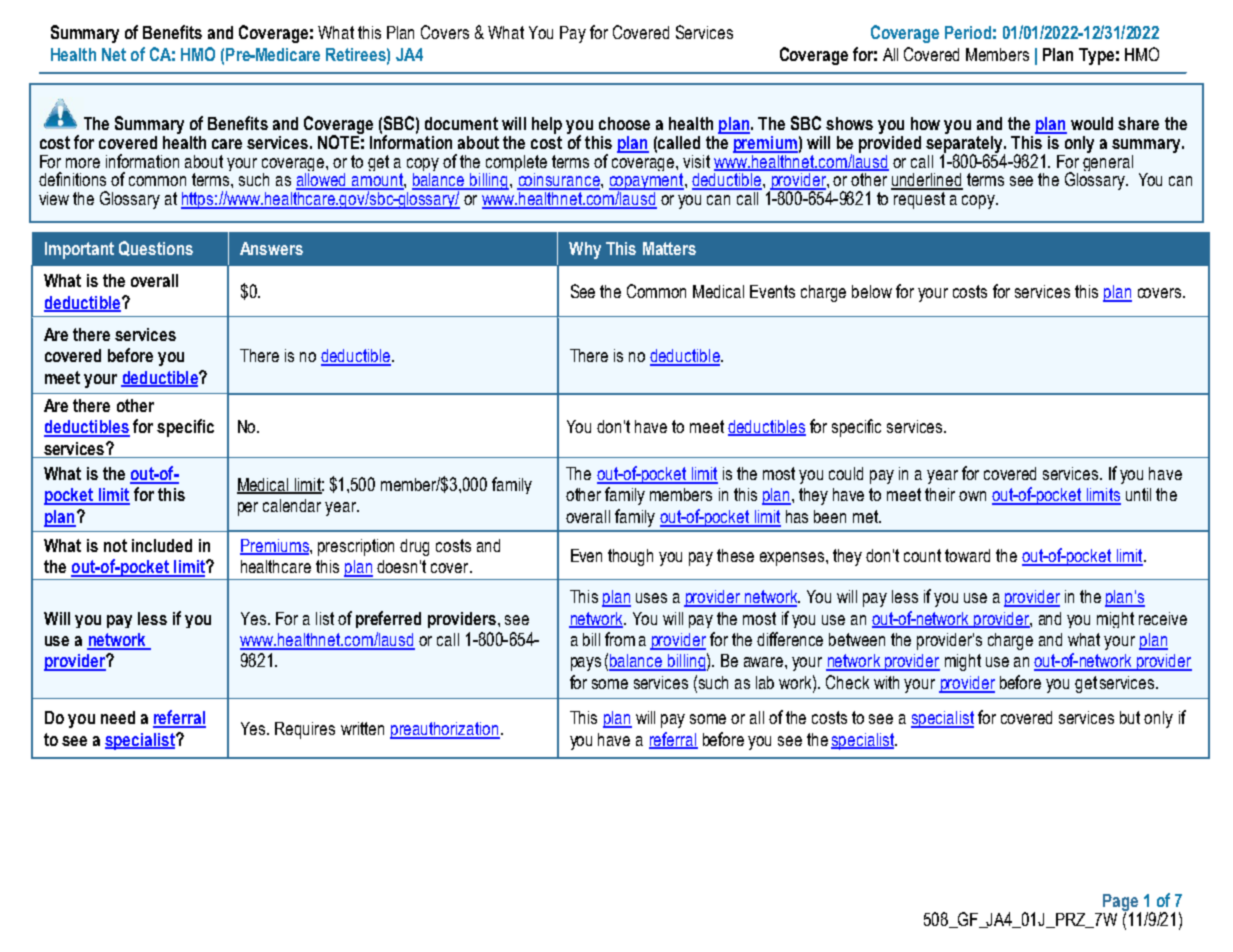 Image resolution: width=1233 pixels, height=952 pixels. Describe the element at coordinates (1108, 161) in the screenshot. I see `general` at that location.
